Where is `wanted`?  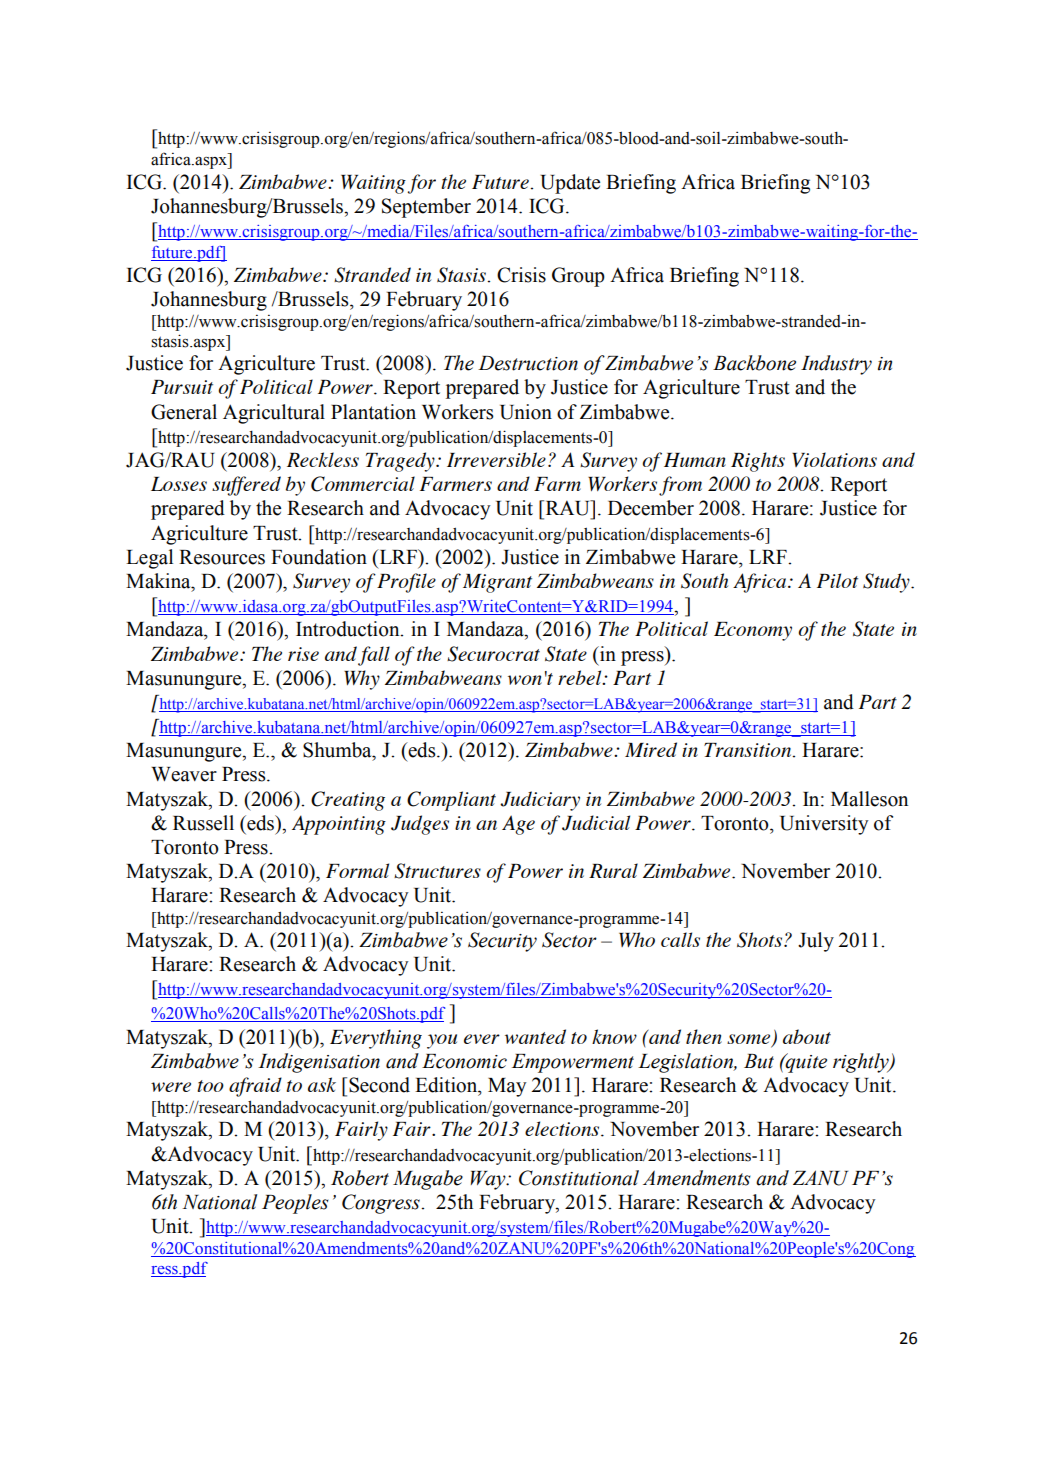 wanted is located at coordinates (535, 1036).
